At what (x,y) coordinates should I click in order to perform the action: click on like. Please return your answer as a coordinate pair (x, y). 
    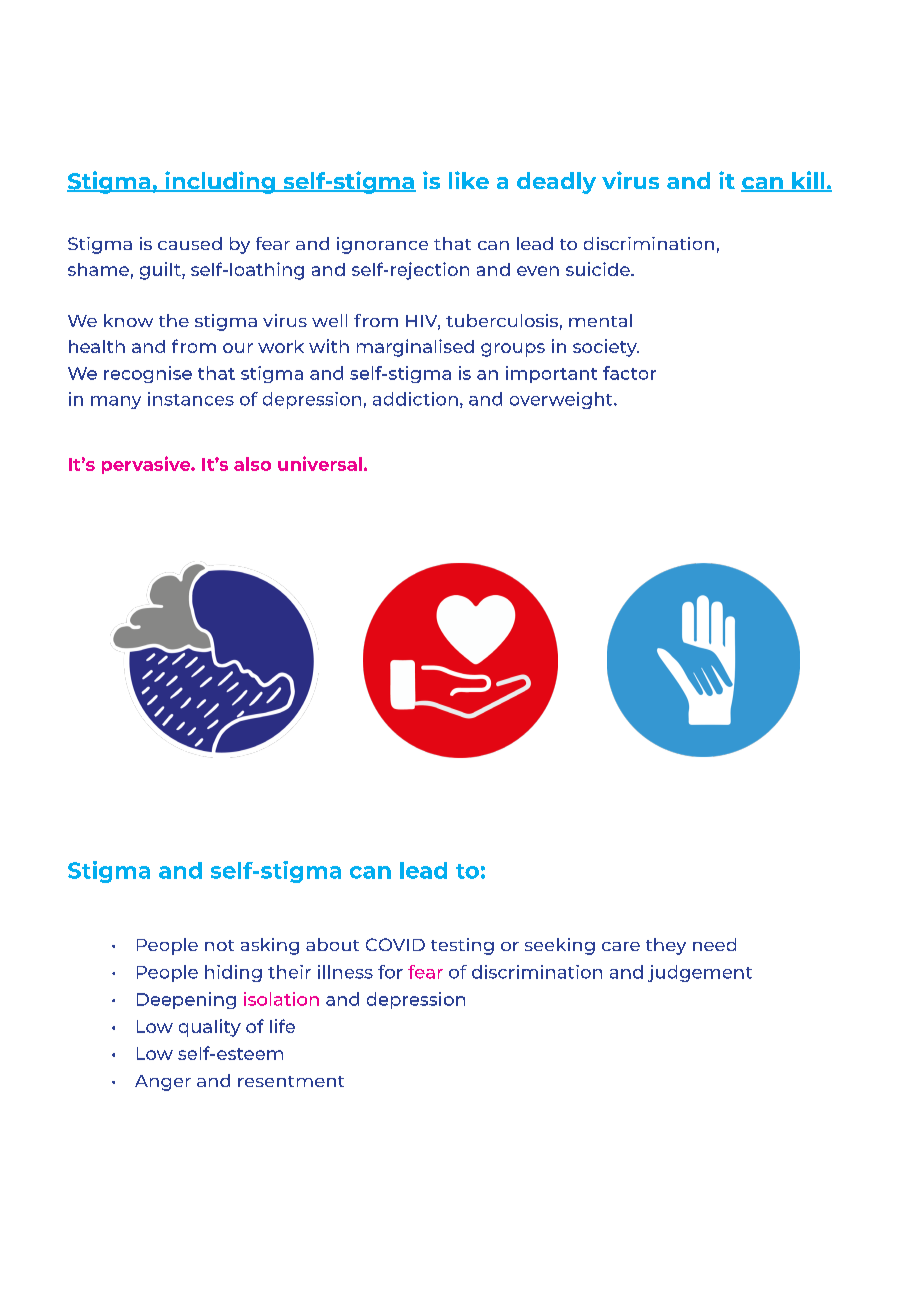
    Looking at the image, I should click on (469, 180).
